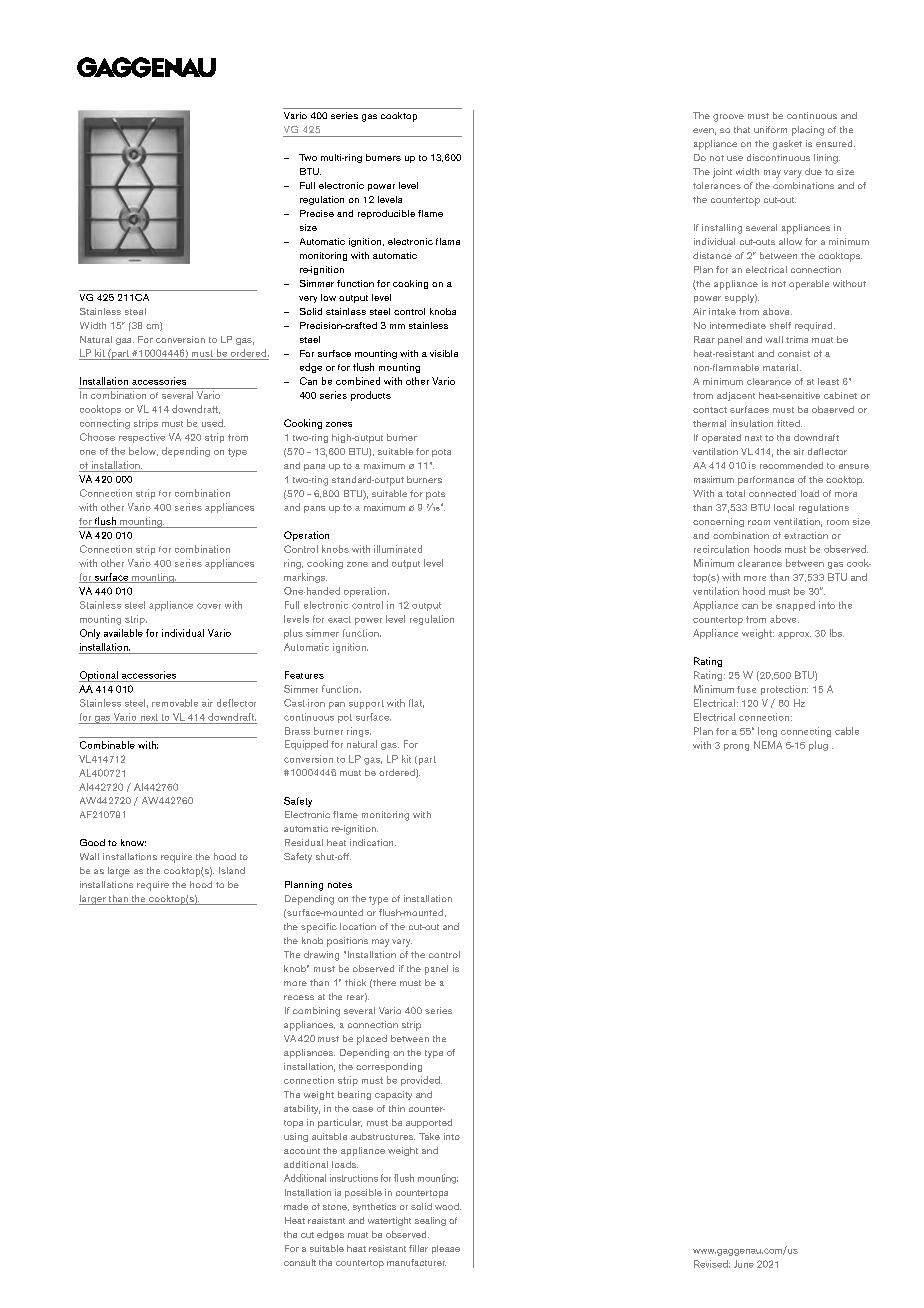 This page has height=1308, width=924. Describe the element at coordinates (446, 1249) in the page. I see `please` at that location.
